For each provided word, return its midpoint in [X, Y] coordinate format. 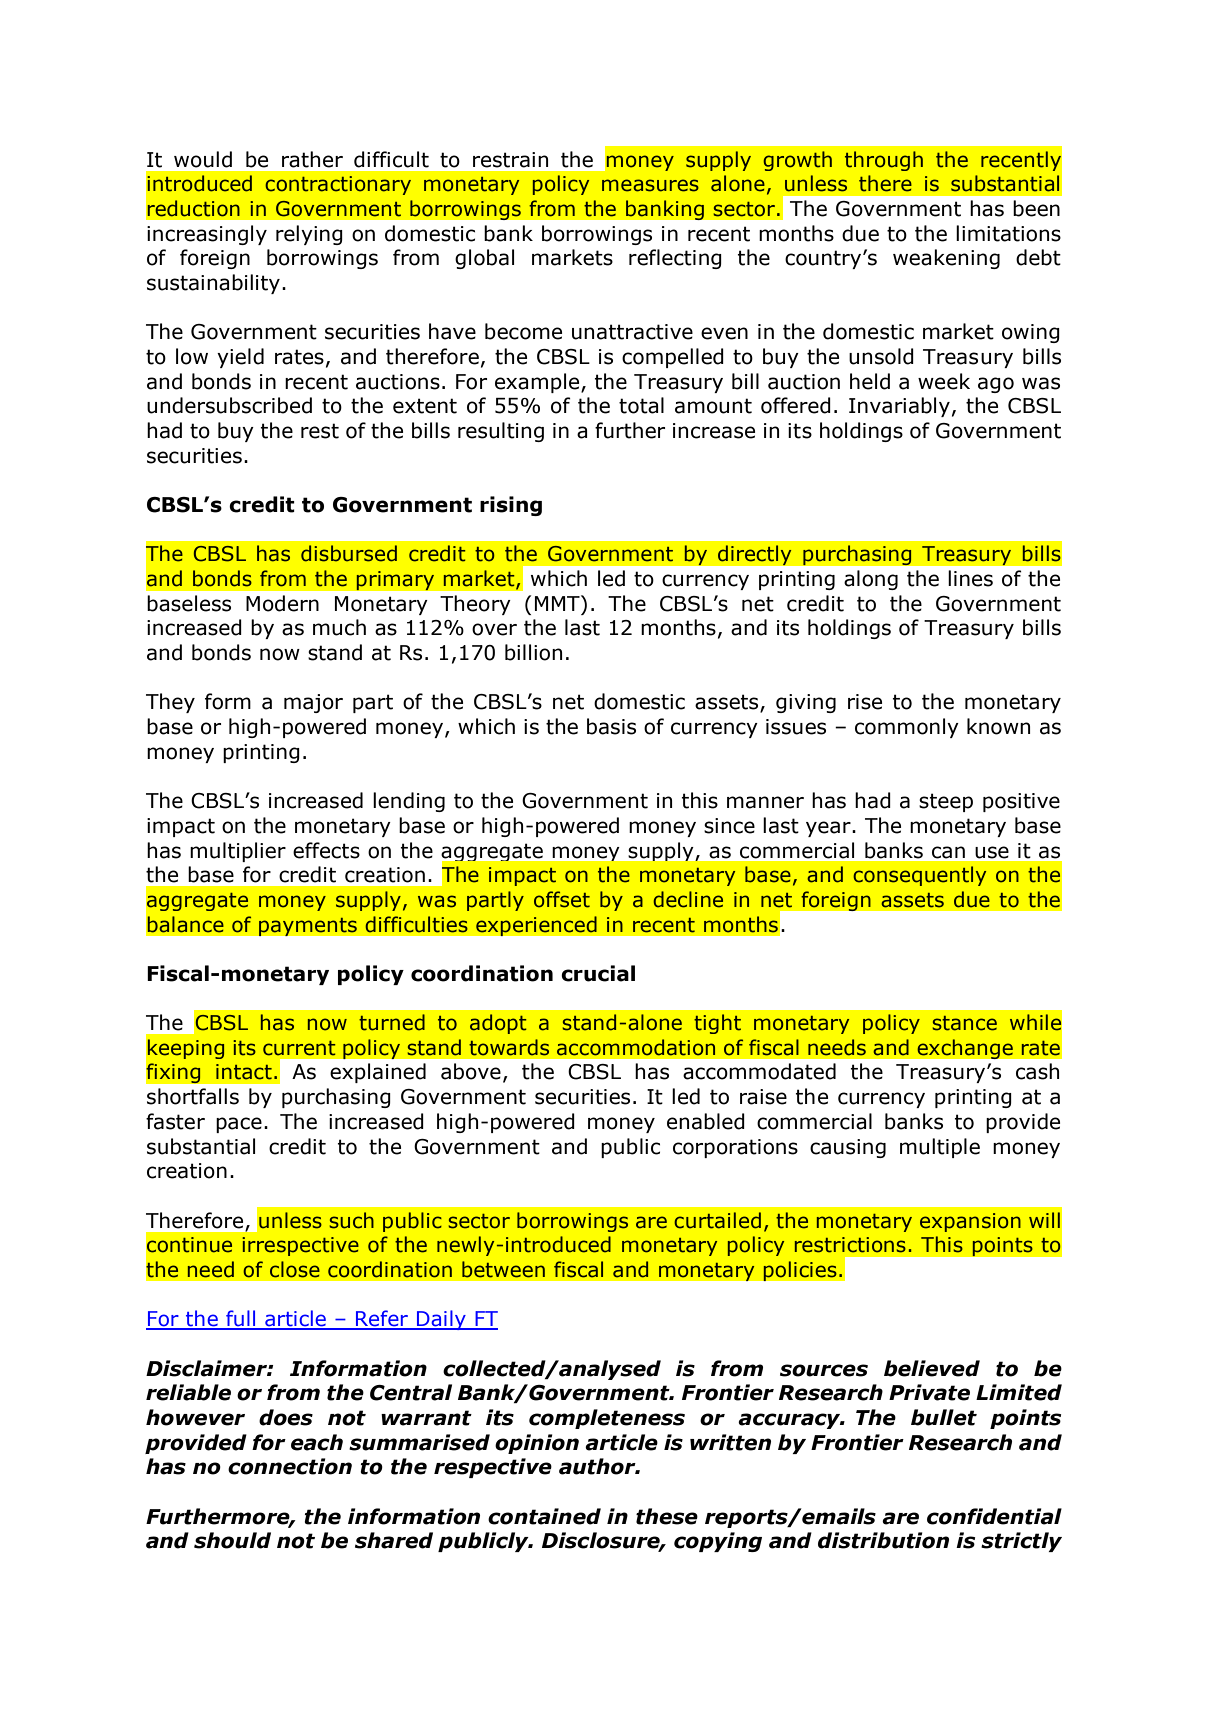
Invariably [899, 407]
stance [964, 1023]
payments [307, 926]
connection [290, 1466]
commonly [907, 728]
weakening [946, 259]
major [313, 703]
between [503, 1269]
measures [650, 185]
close [295, 1269]
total [641, 405]
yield [240, 358]
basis [611, 726]
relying [309, 235]
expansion [970, 1222]
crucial [598, 973]
